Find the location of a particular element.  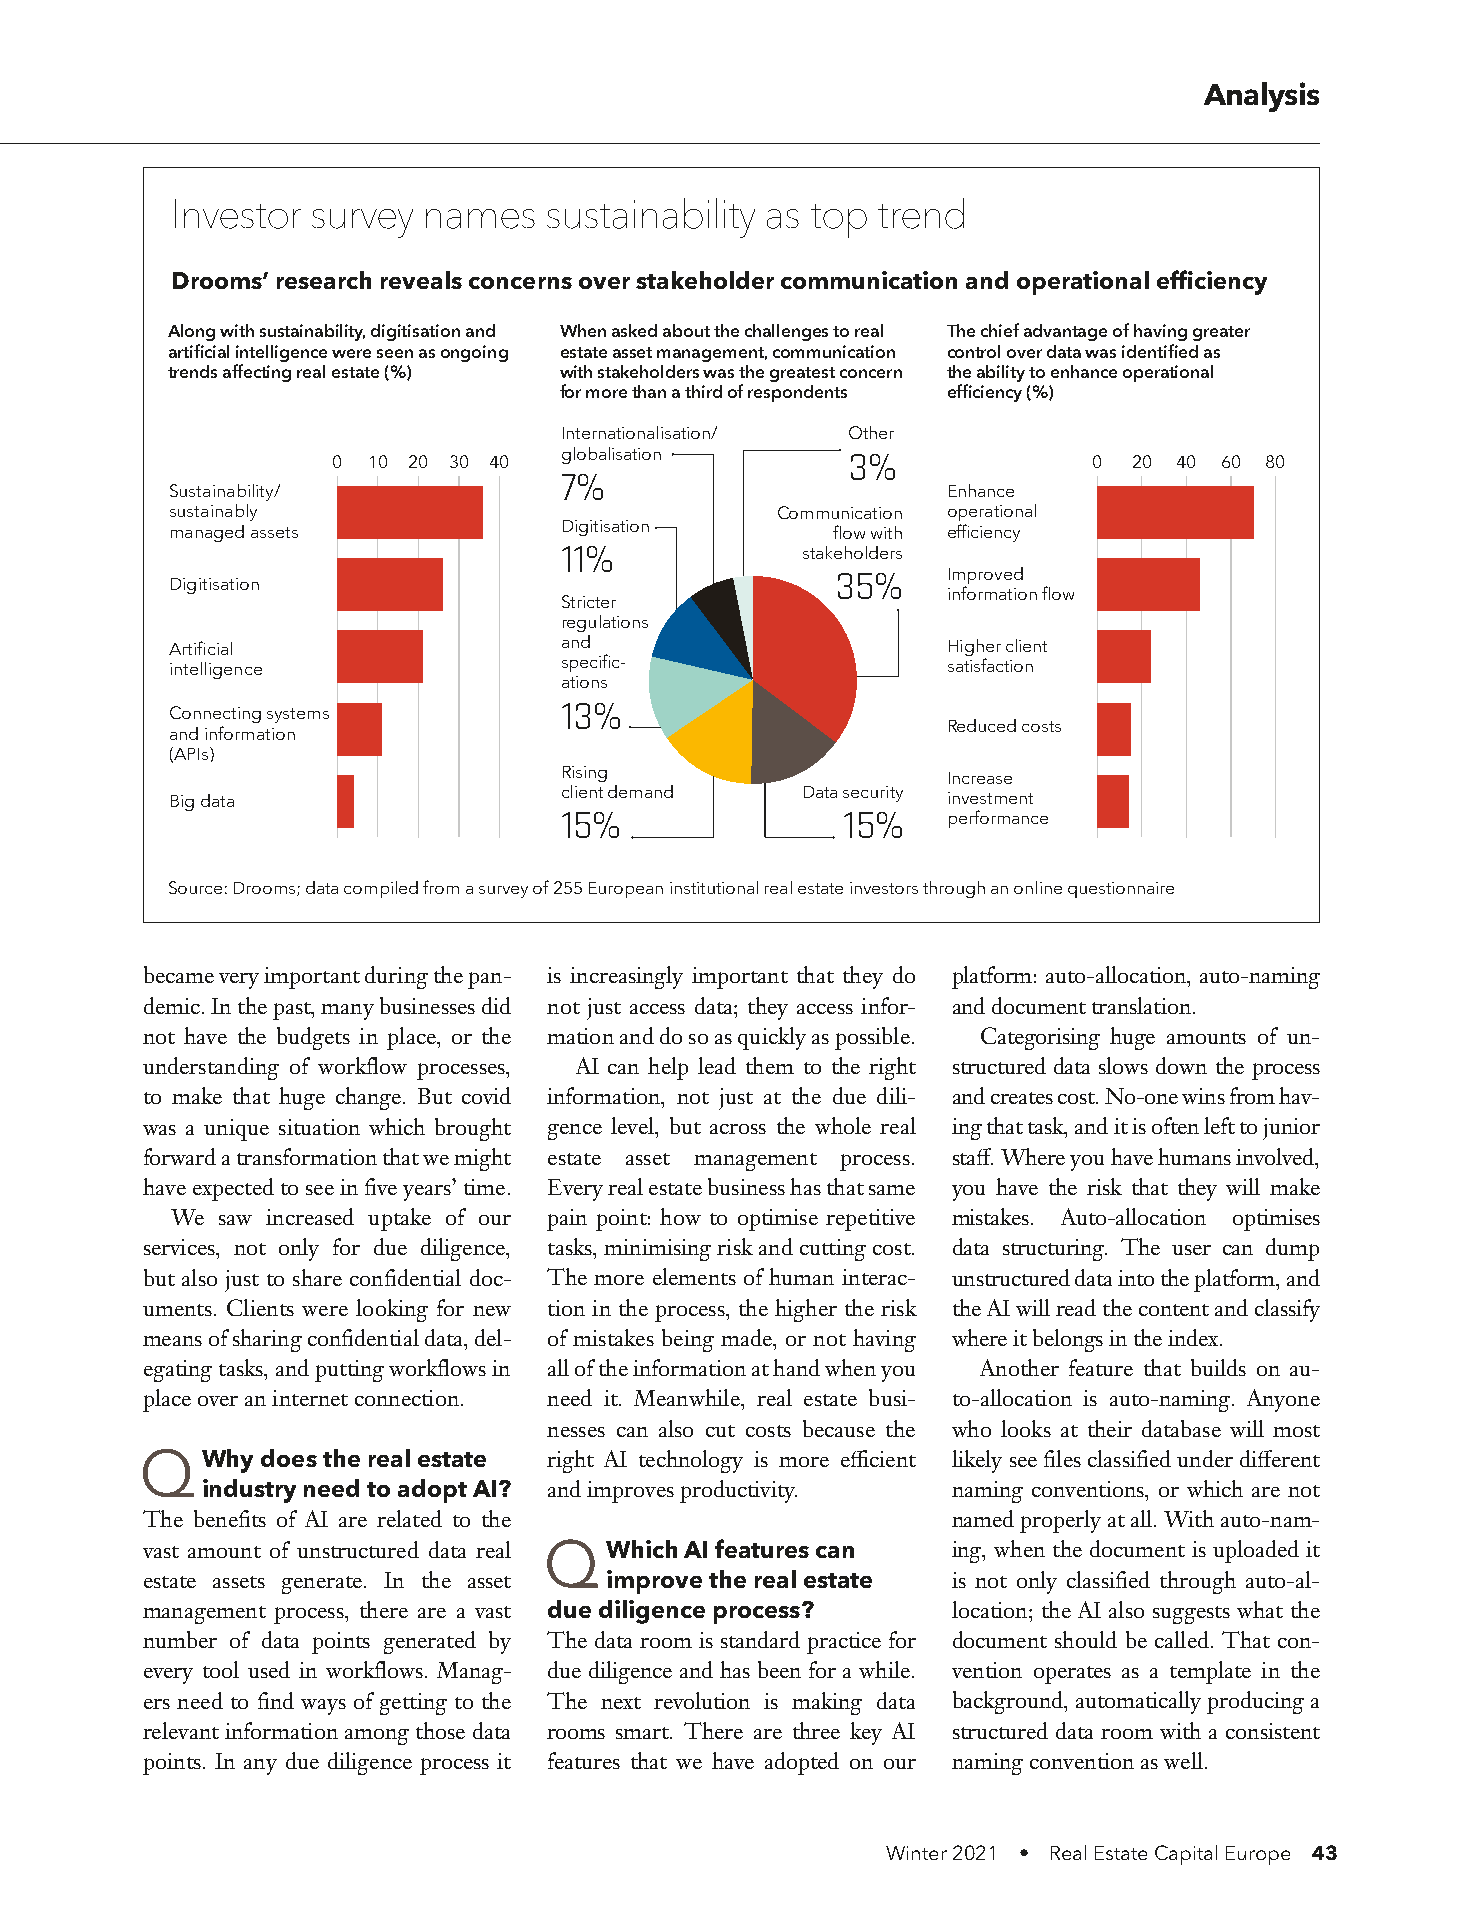

three is located at coordinates (816, 1730).
